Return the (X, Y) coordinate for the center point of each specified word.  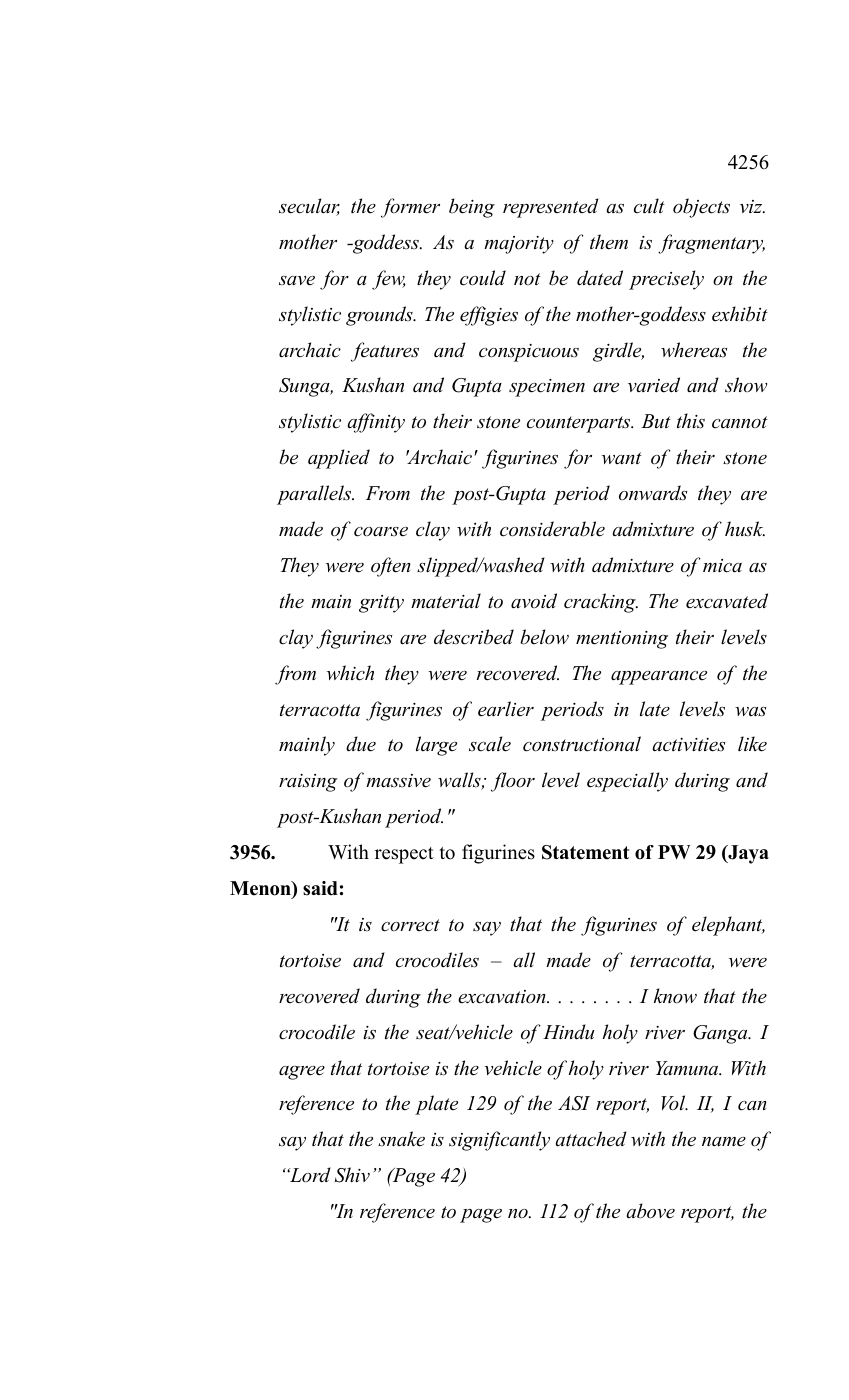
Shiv (352, 1175)
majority (519, 245)
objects (701, 208)
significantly (499, 1141)
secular (309, 207)
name (724, 1142)
